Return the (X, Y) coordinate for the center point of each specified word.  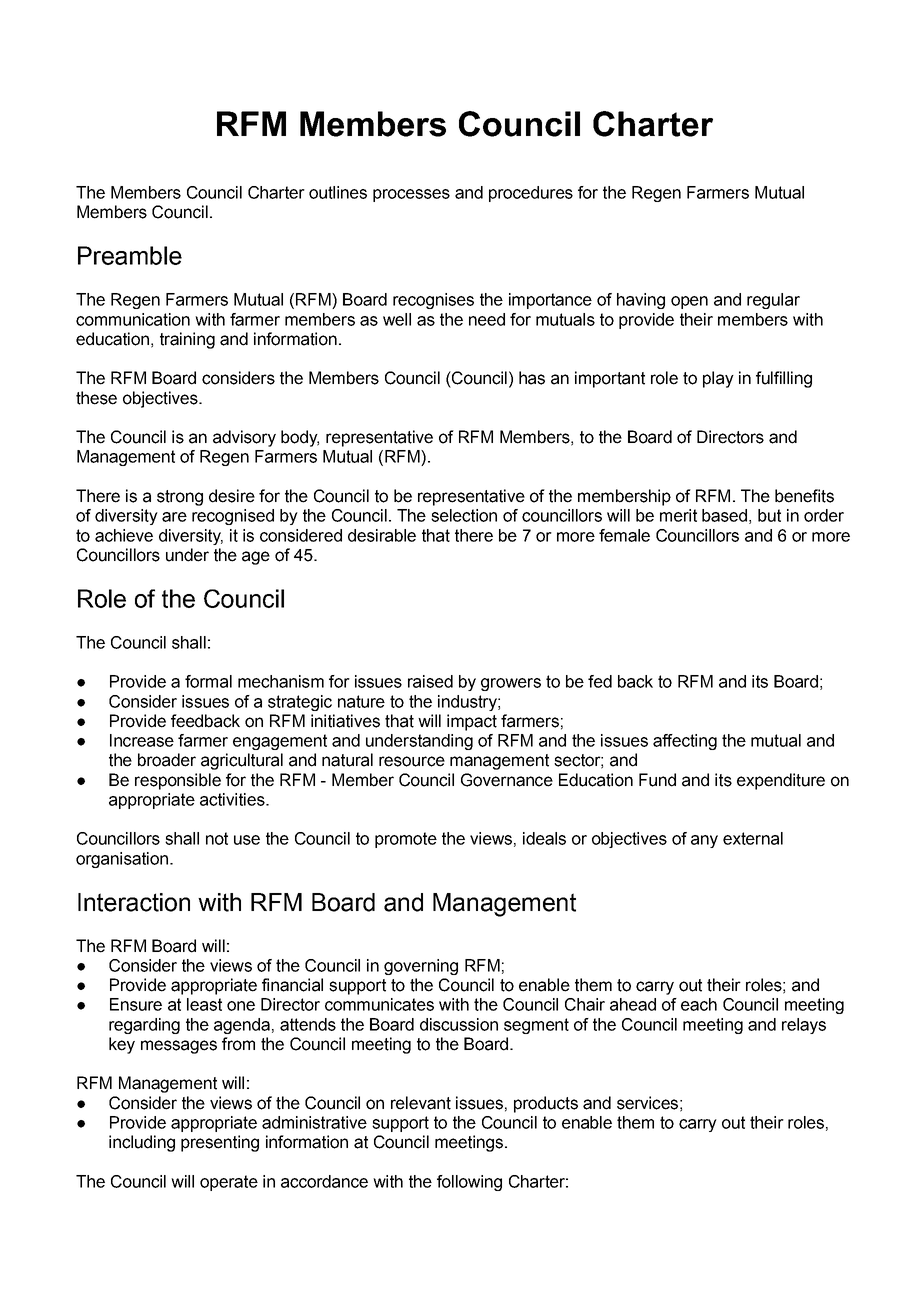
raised (430, 681)
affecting (685, 742)
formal (208, 681)
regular (773, 301)
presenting (220, 1143)
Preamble (130, 255)
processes (411, 195)
